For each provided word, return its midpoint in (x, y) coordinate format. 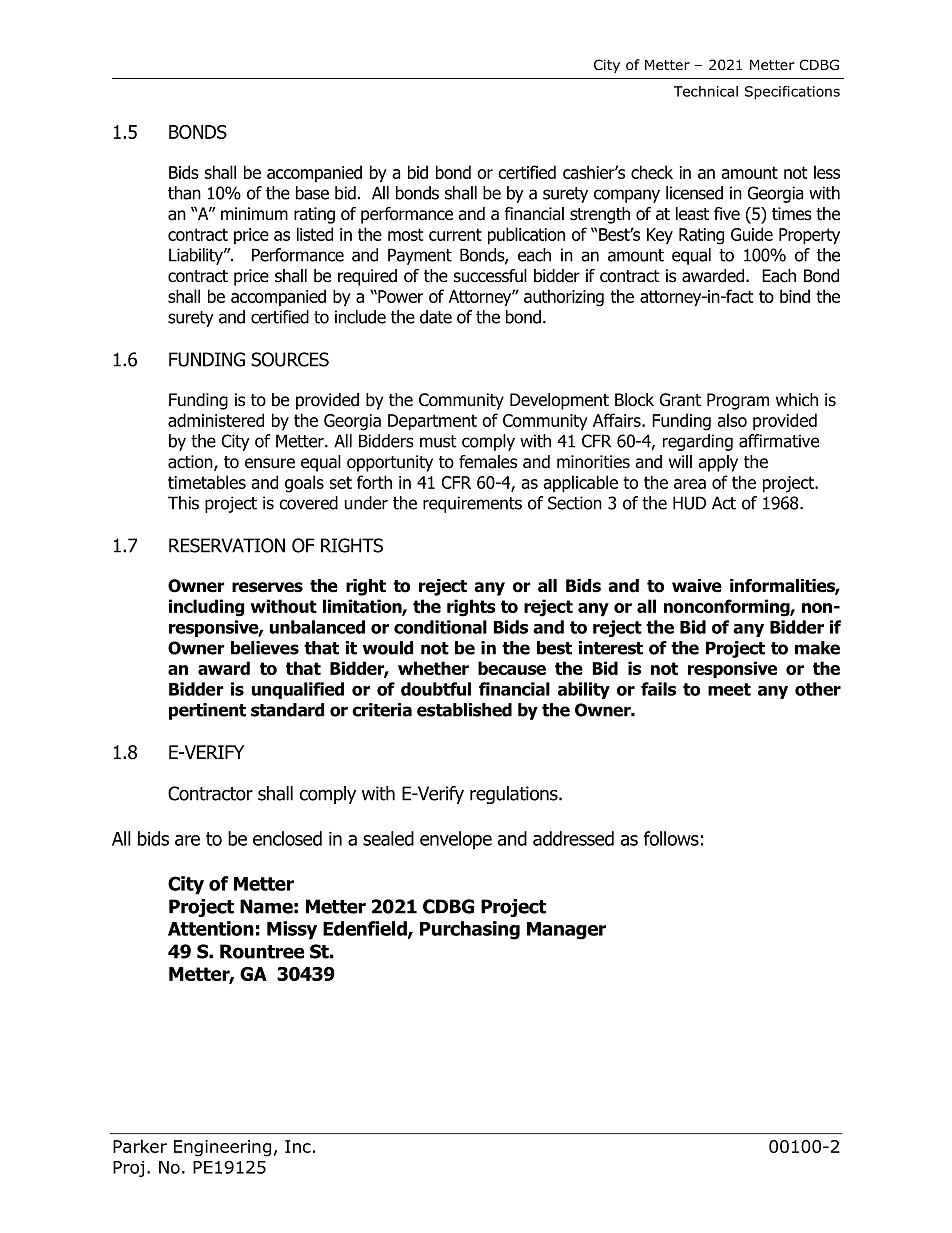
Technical (706, 91)
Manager (566, 931)
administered (216, 420)
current (455, 234)
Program (738, 401)
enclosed (287, 838)
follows (671, 838)
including (206, 608)
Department (432, 422)
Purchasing (470, 930)
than (184, 193)
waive (697, 586)
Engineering (222, 1148)
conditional (440, 627)
